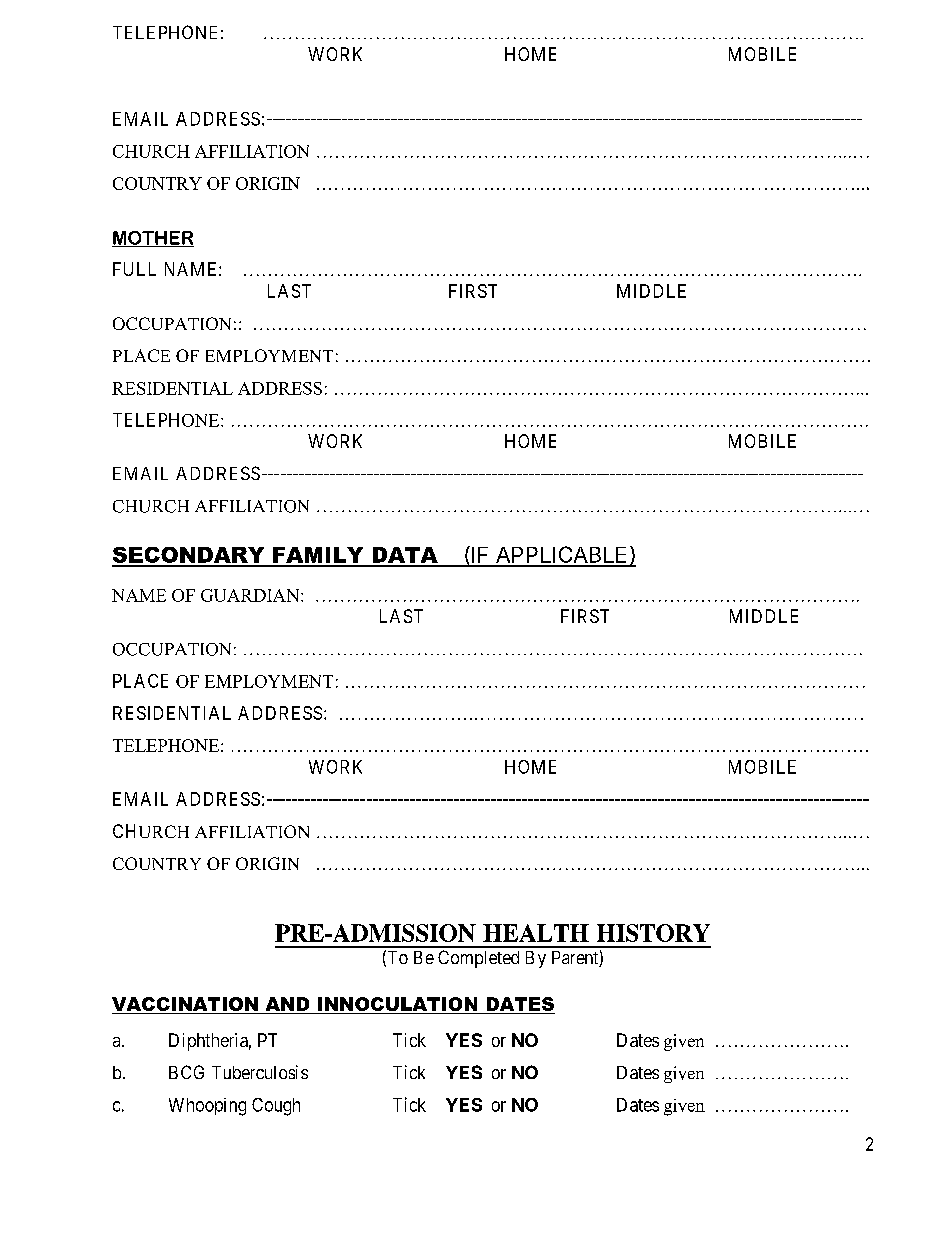 This image has width=952, height=1233. Describe the element at coordinates (207, 1107) in the image. I see `Whooping` at that location.
